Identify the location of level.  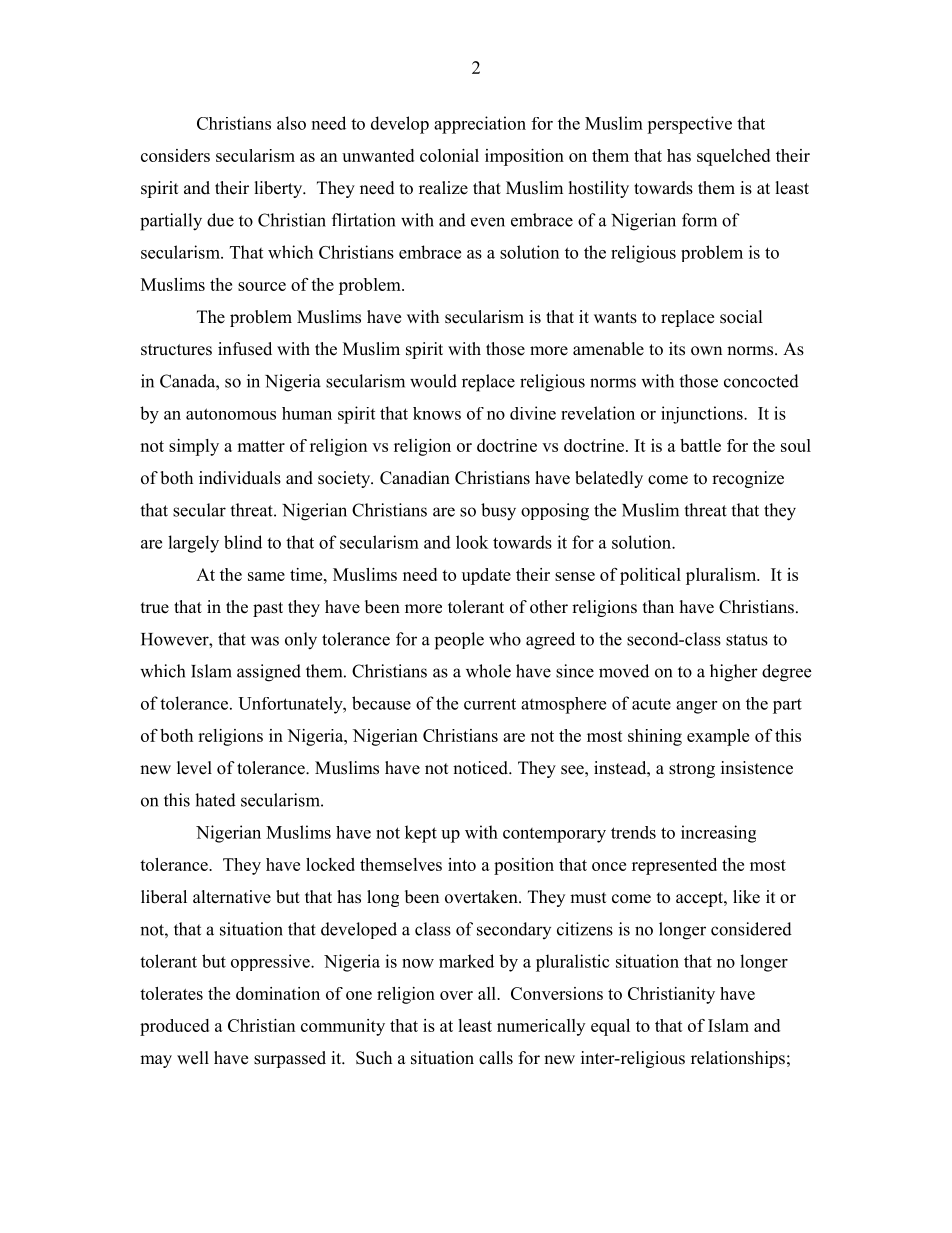
(194, 768).
